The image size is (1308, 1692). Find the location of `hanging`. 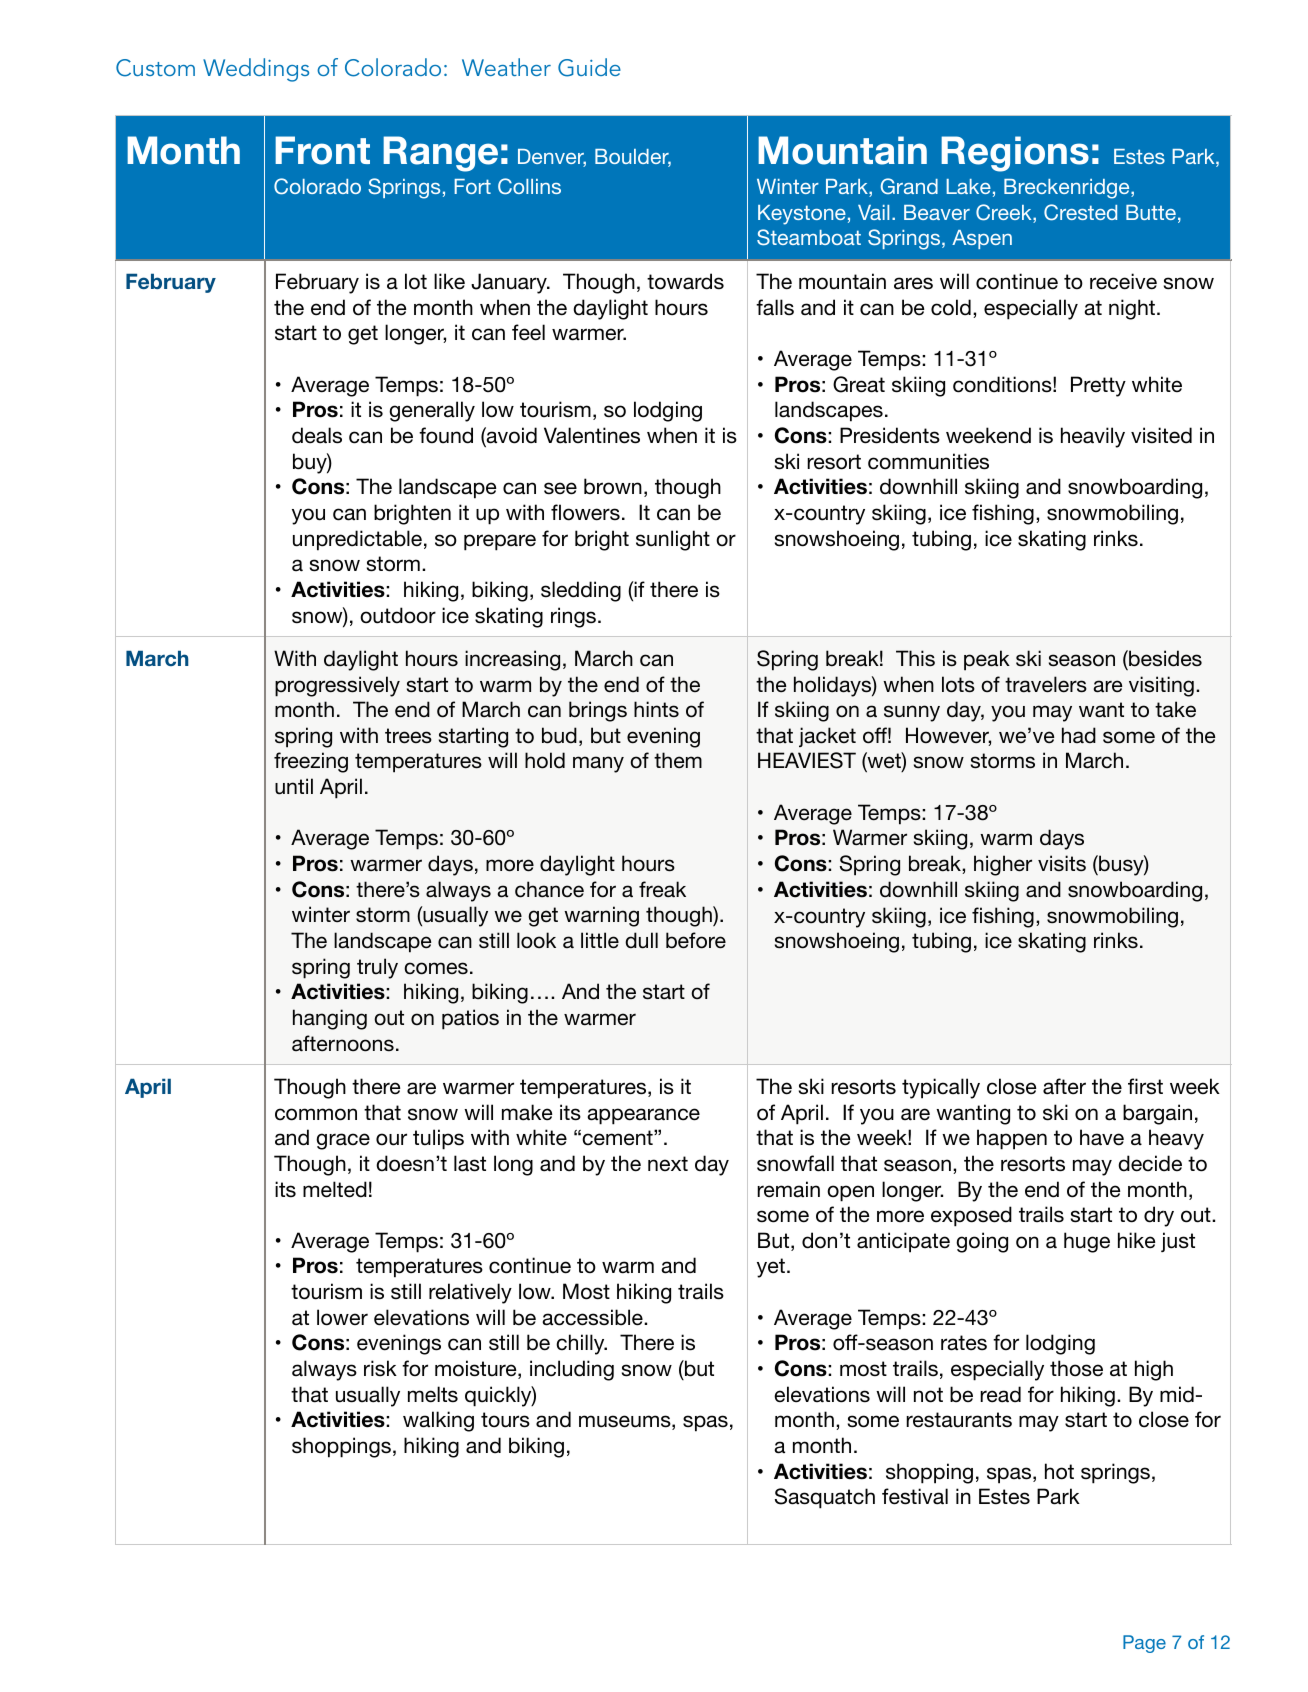

hanging is located at coordinates (330, 1019).
